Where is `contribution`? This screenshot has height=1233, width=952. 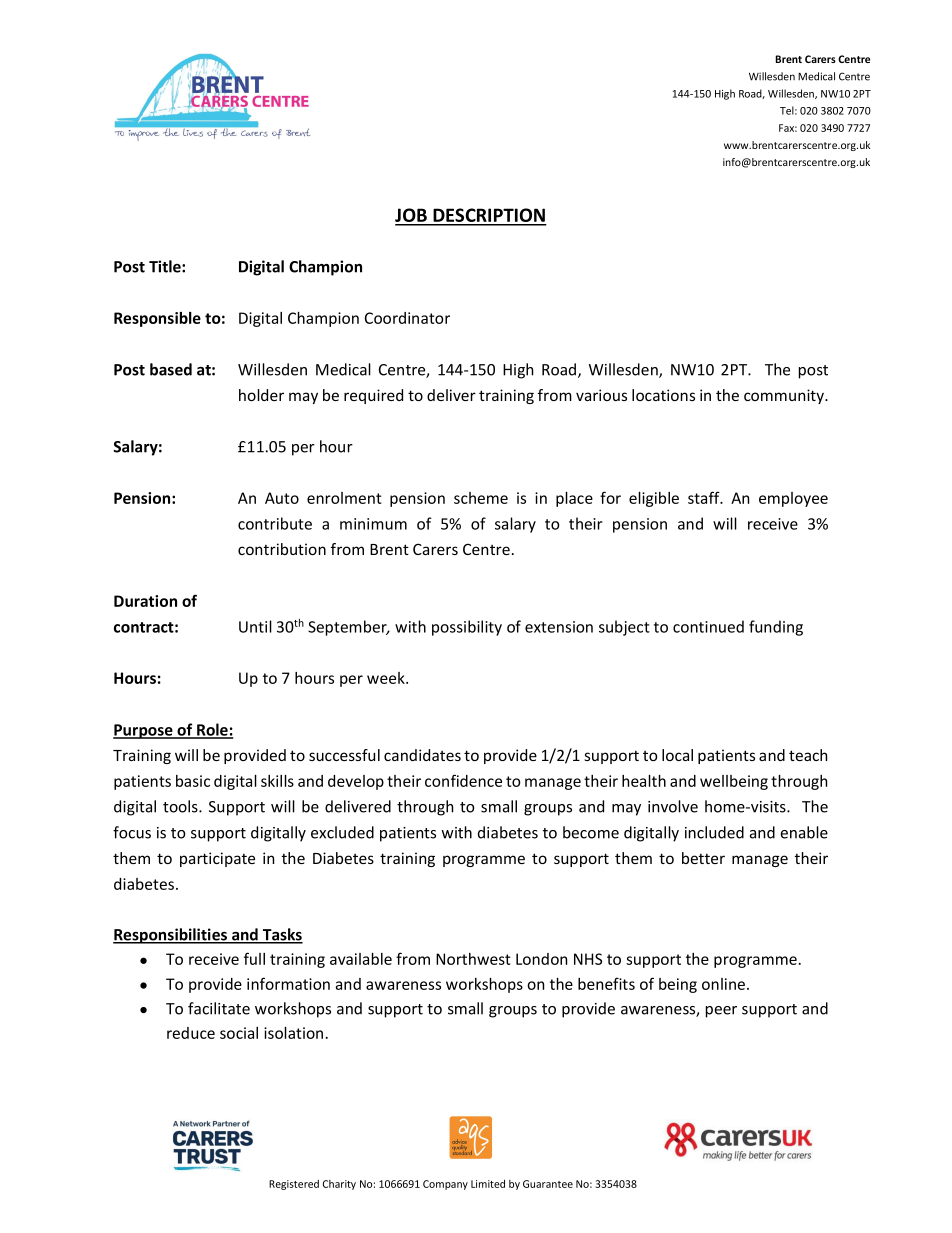
contribution is located at coordinates (282, 549).
